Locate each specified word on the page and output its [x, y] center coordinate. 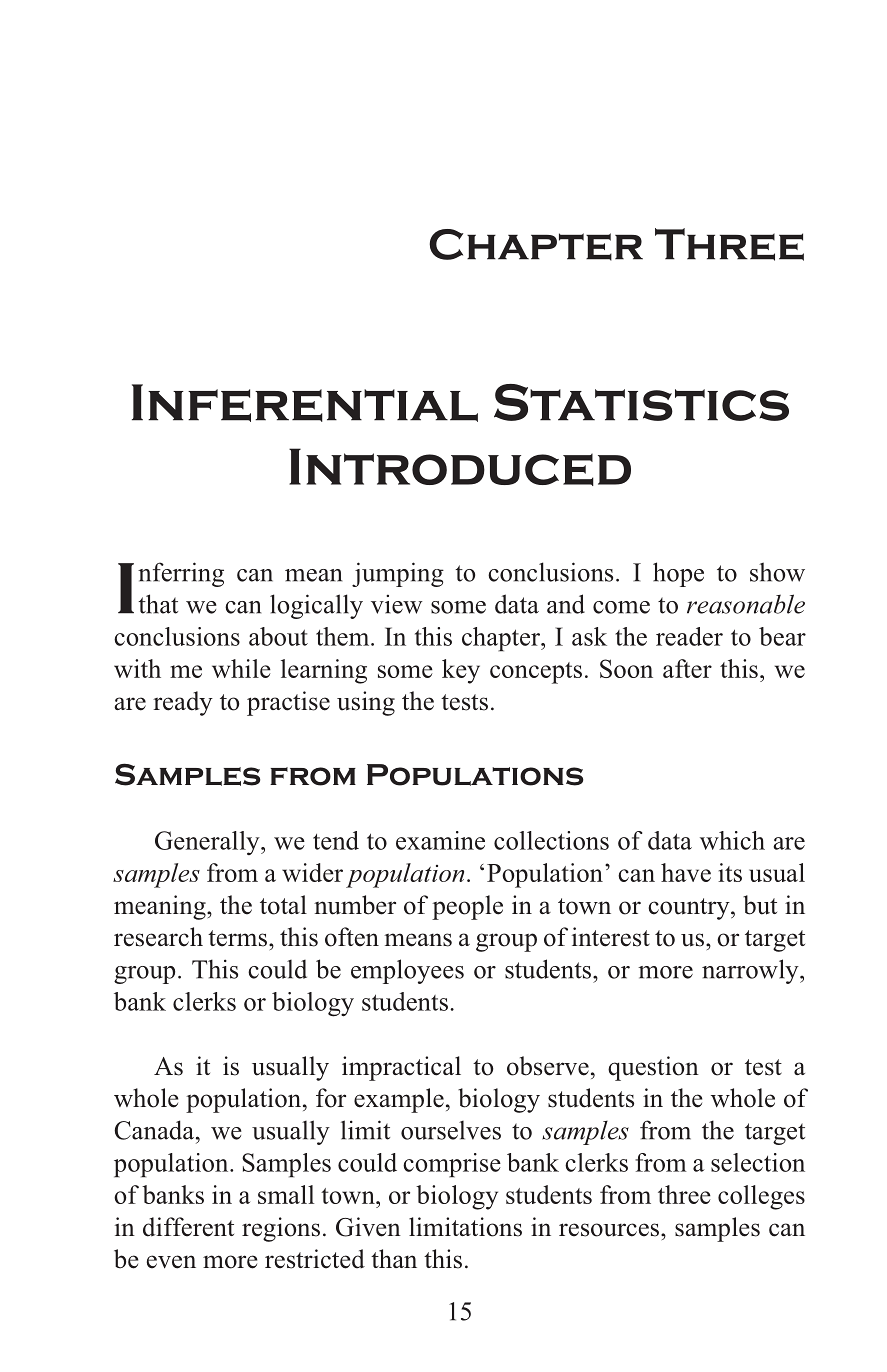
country [690, 909]
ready [183, 703]
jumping [398, 574]
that [158, 604]
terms [237, 938]
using [366, 703]
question [653, 1068]
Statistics [641, 402]
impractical [401, 1068]
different [188, 1227]
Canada [155, 1130]
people [467, 907]
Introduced [460, 467]
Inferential [305, 403]
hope [678, 574]
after [687, 668]
